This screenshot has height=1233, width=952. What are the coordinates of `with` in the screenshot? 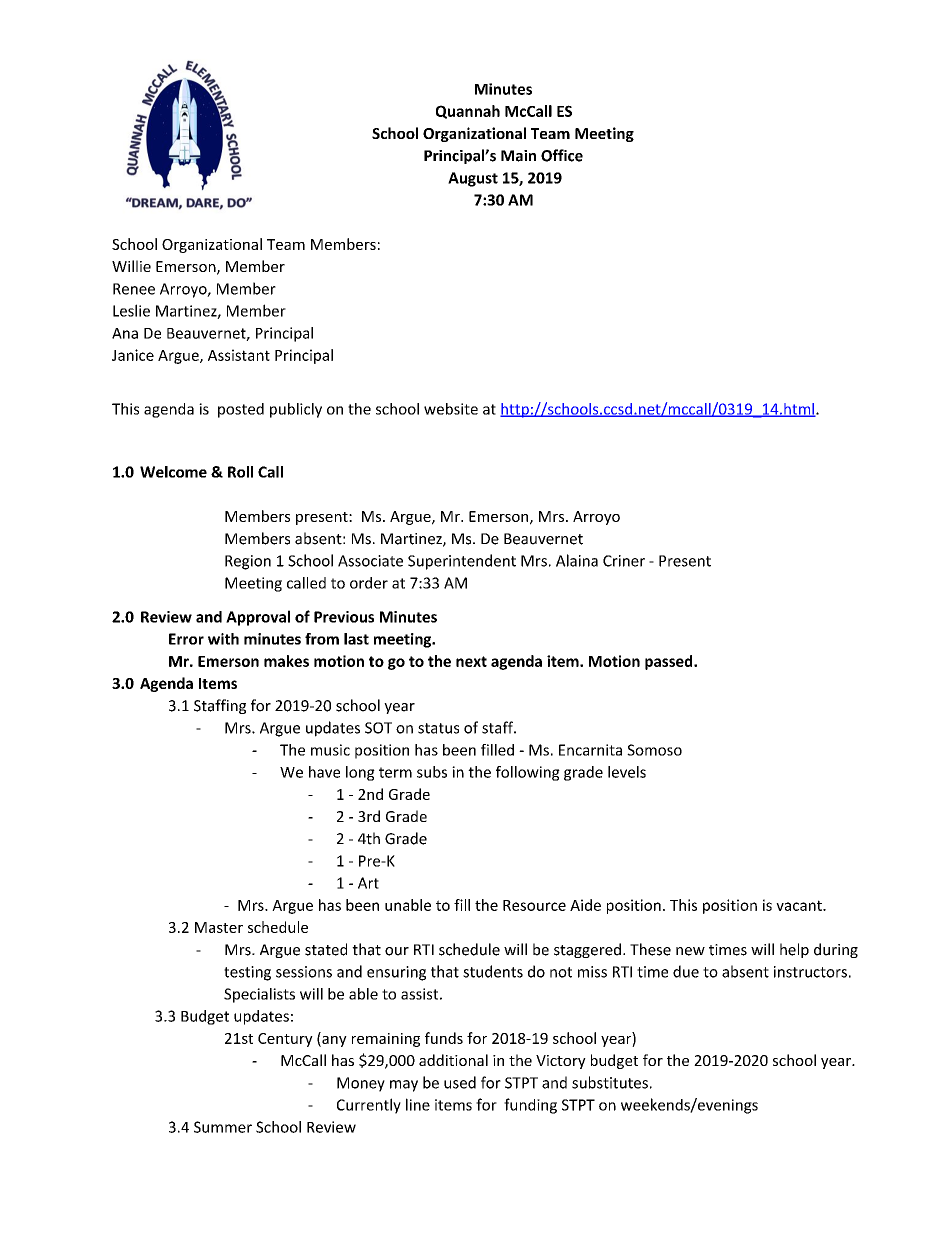 It's located at (223, 639).
